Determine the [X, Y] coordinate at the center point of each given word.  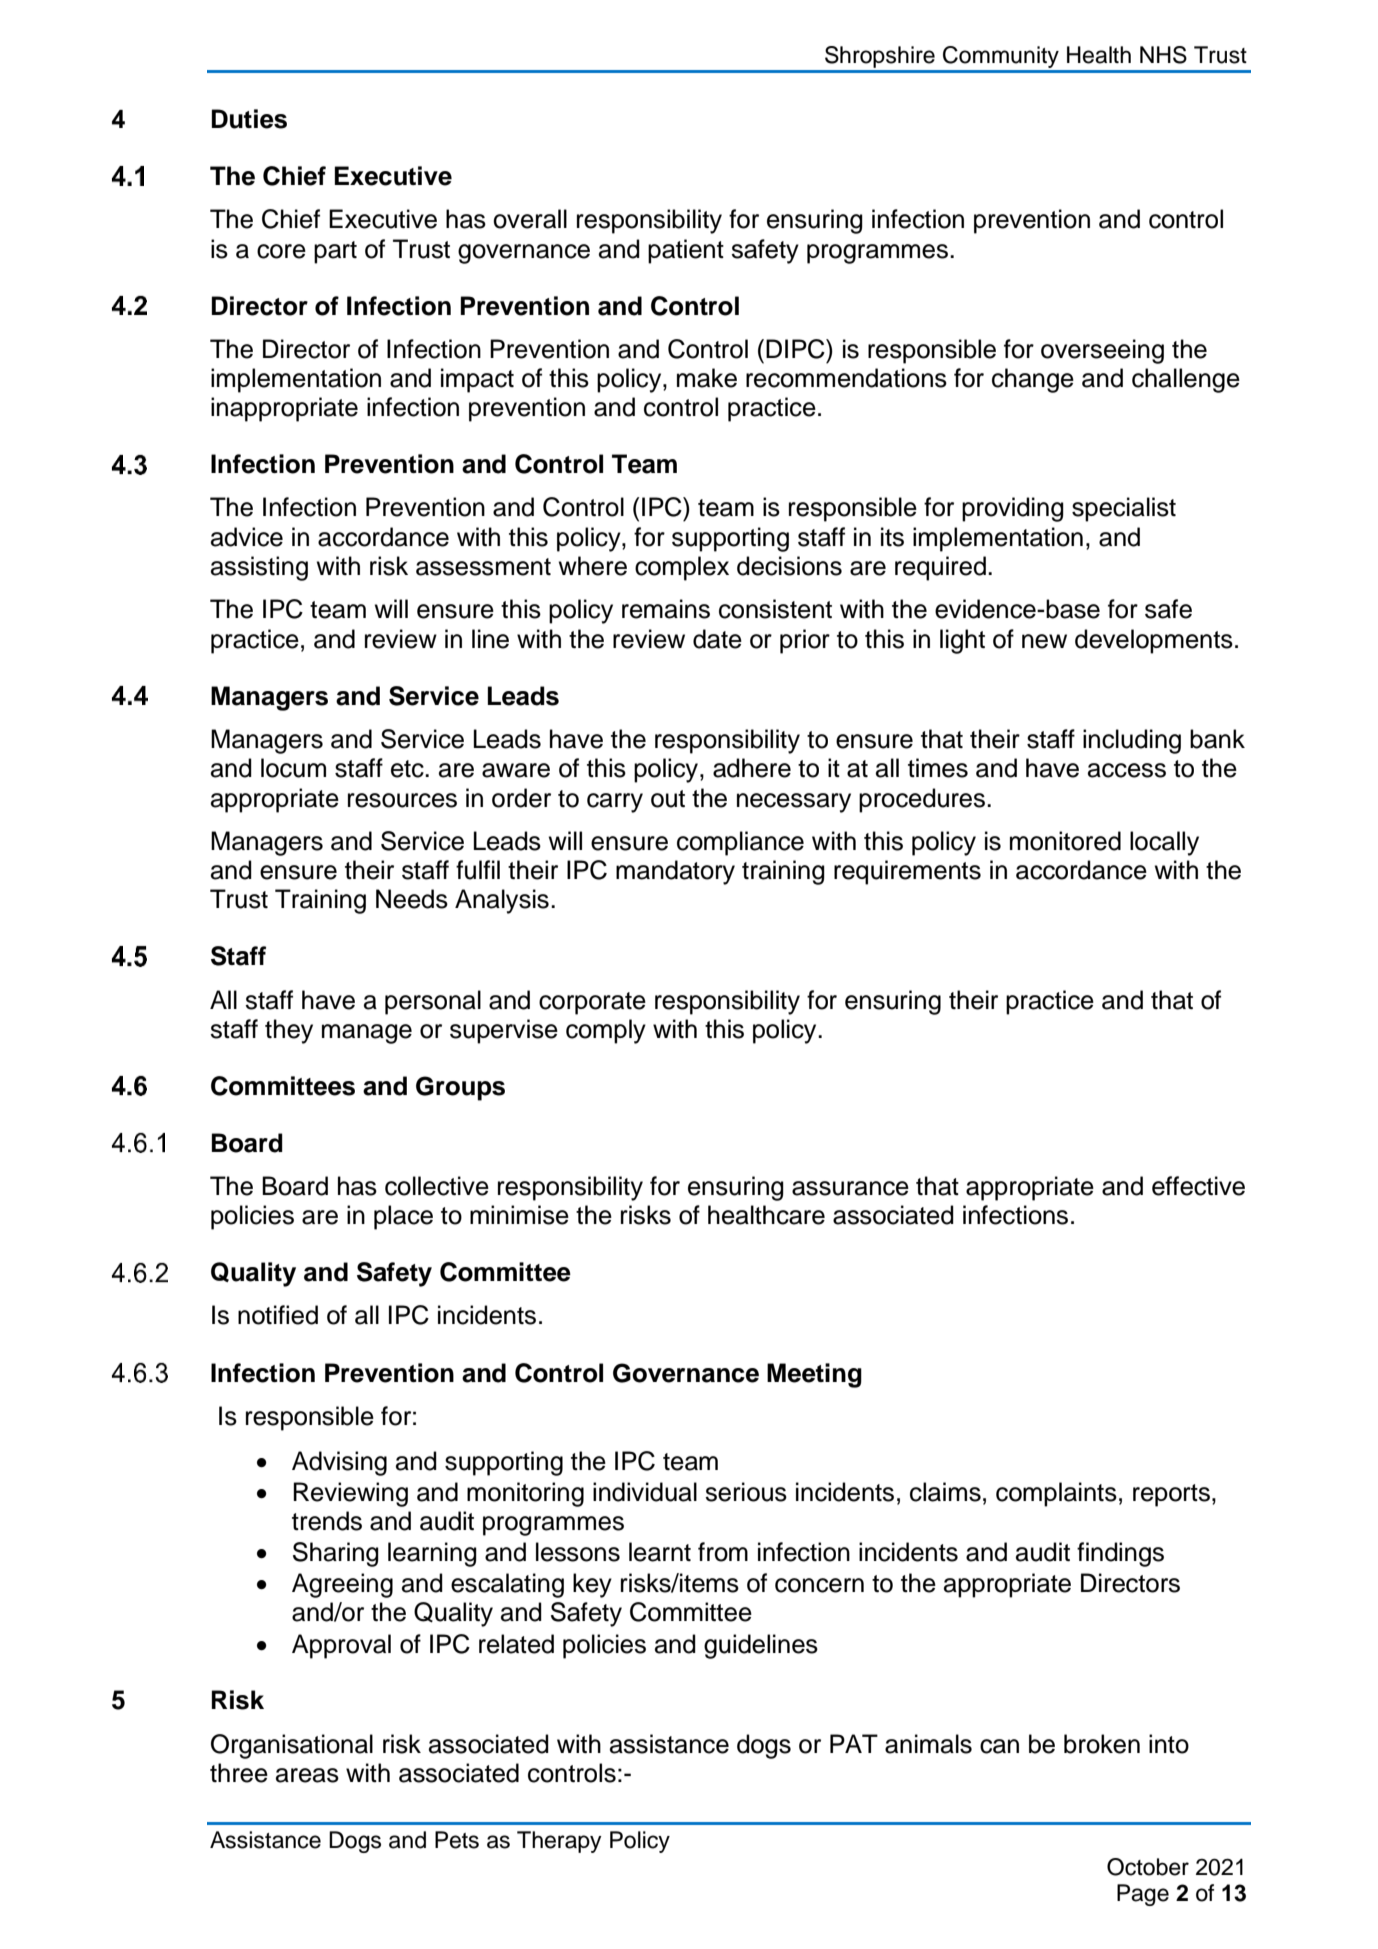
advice [247, 537]
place [403, 1217]
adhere [752, 768]
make [707, 378]
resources [402, 800]
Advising [339, 1463]
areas [307, 1775]
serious [746, 1492]
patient [686, 251]
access [1127, 770]
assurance [850, 1188]
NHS [1163, 55]
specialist [1124, 509]
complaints [1056, 1494]
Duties [249, 119]
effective [1198, 1186]
